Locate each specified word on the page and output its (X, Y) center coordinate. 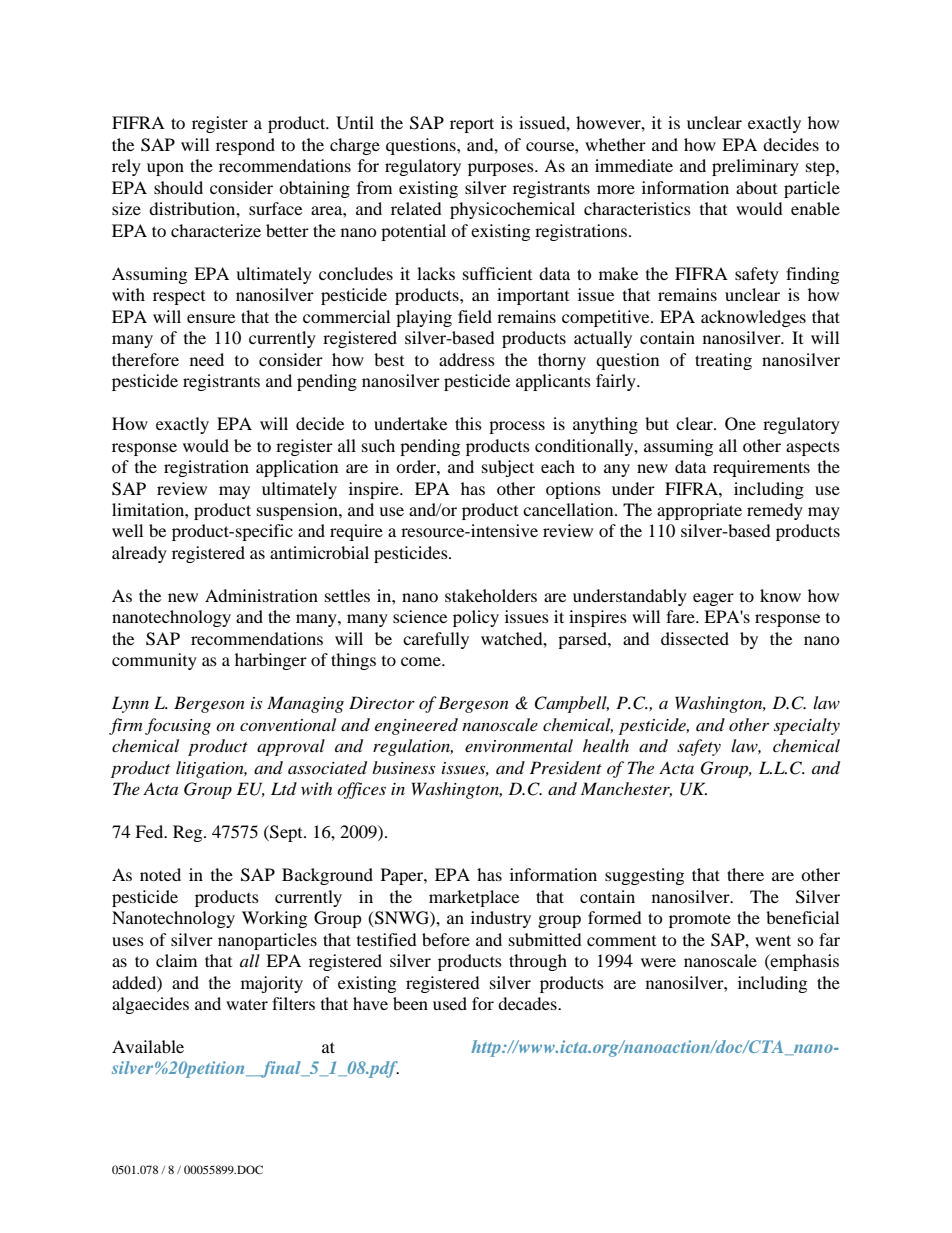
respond (245, 146)
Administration (261, 595)
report (472, 125)
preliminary (755, 167)
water (247, 1004)
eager (713, 599)
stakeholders (491, 595)
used (450, 1003)
